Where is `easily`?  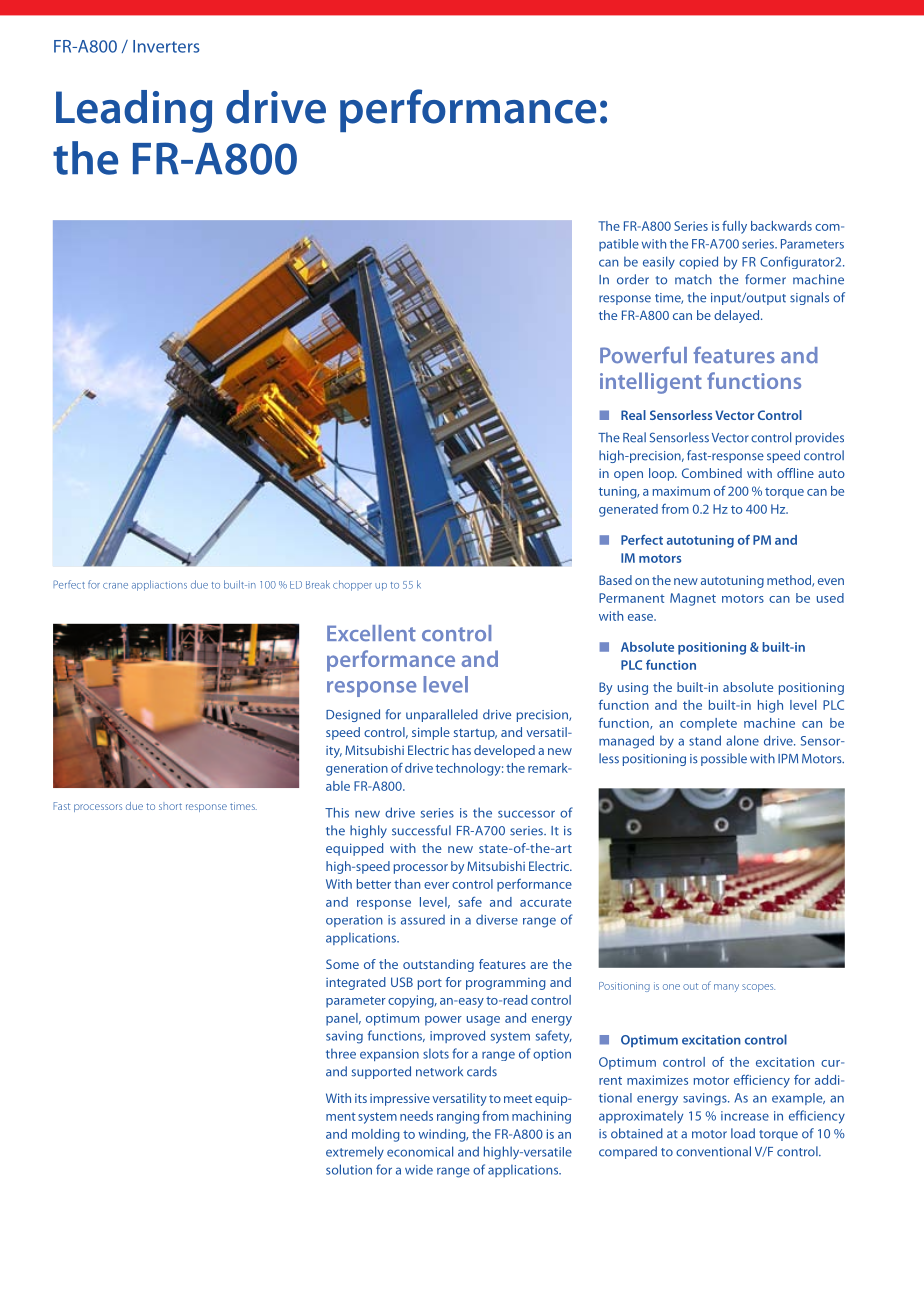 easily is located at coordinates (659, 263).
